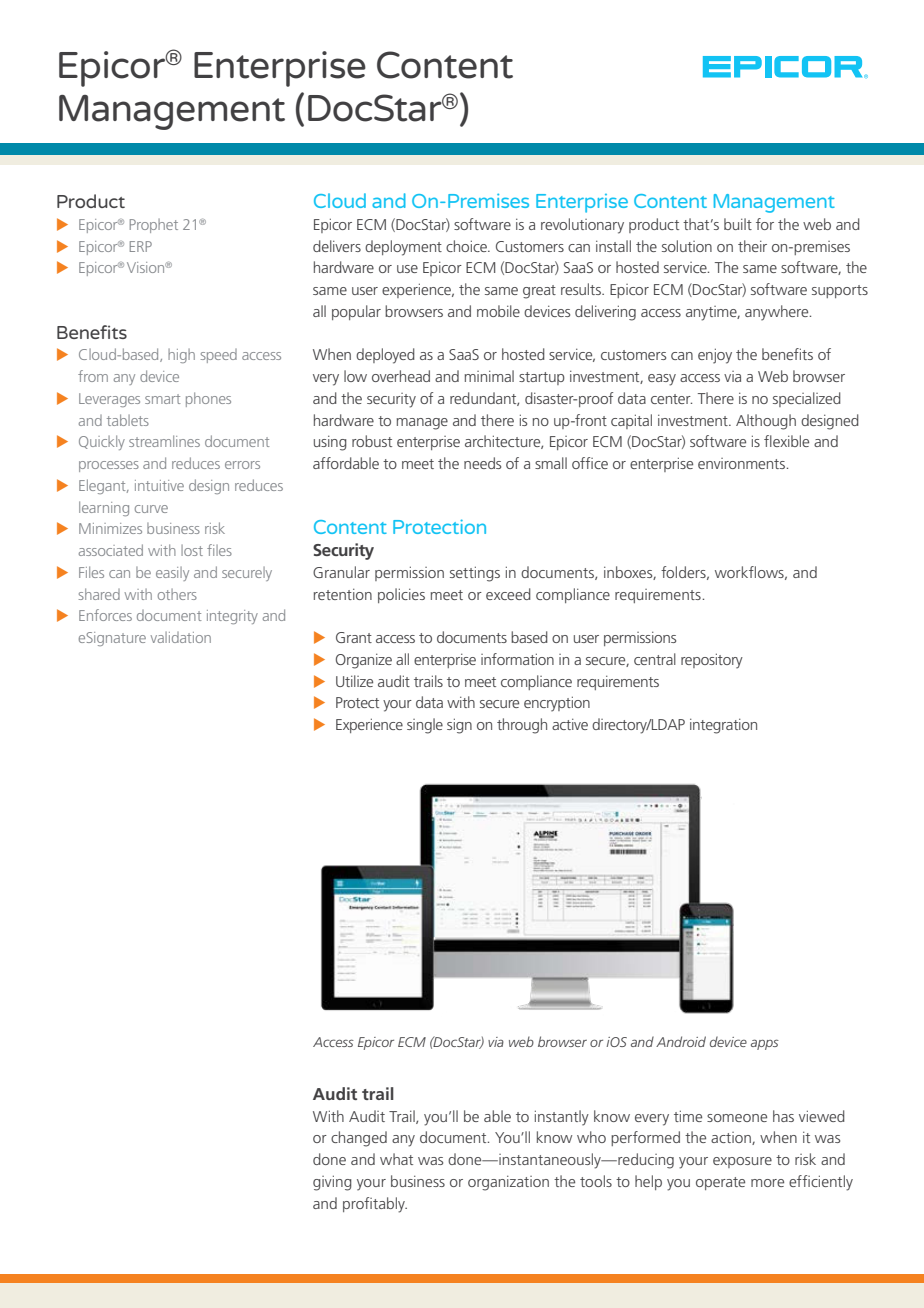 This screenshot has height=1308, width=924. Describe the element at coordinates (425, 726) in the screenshot. I see `single` at that location.
